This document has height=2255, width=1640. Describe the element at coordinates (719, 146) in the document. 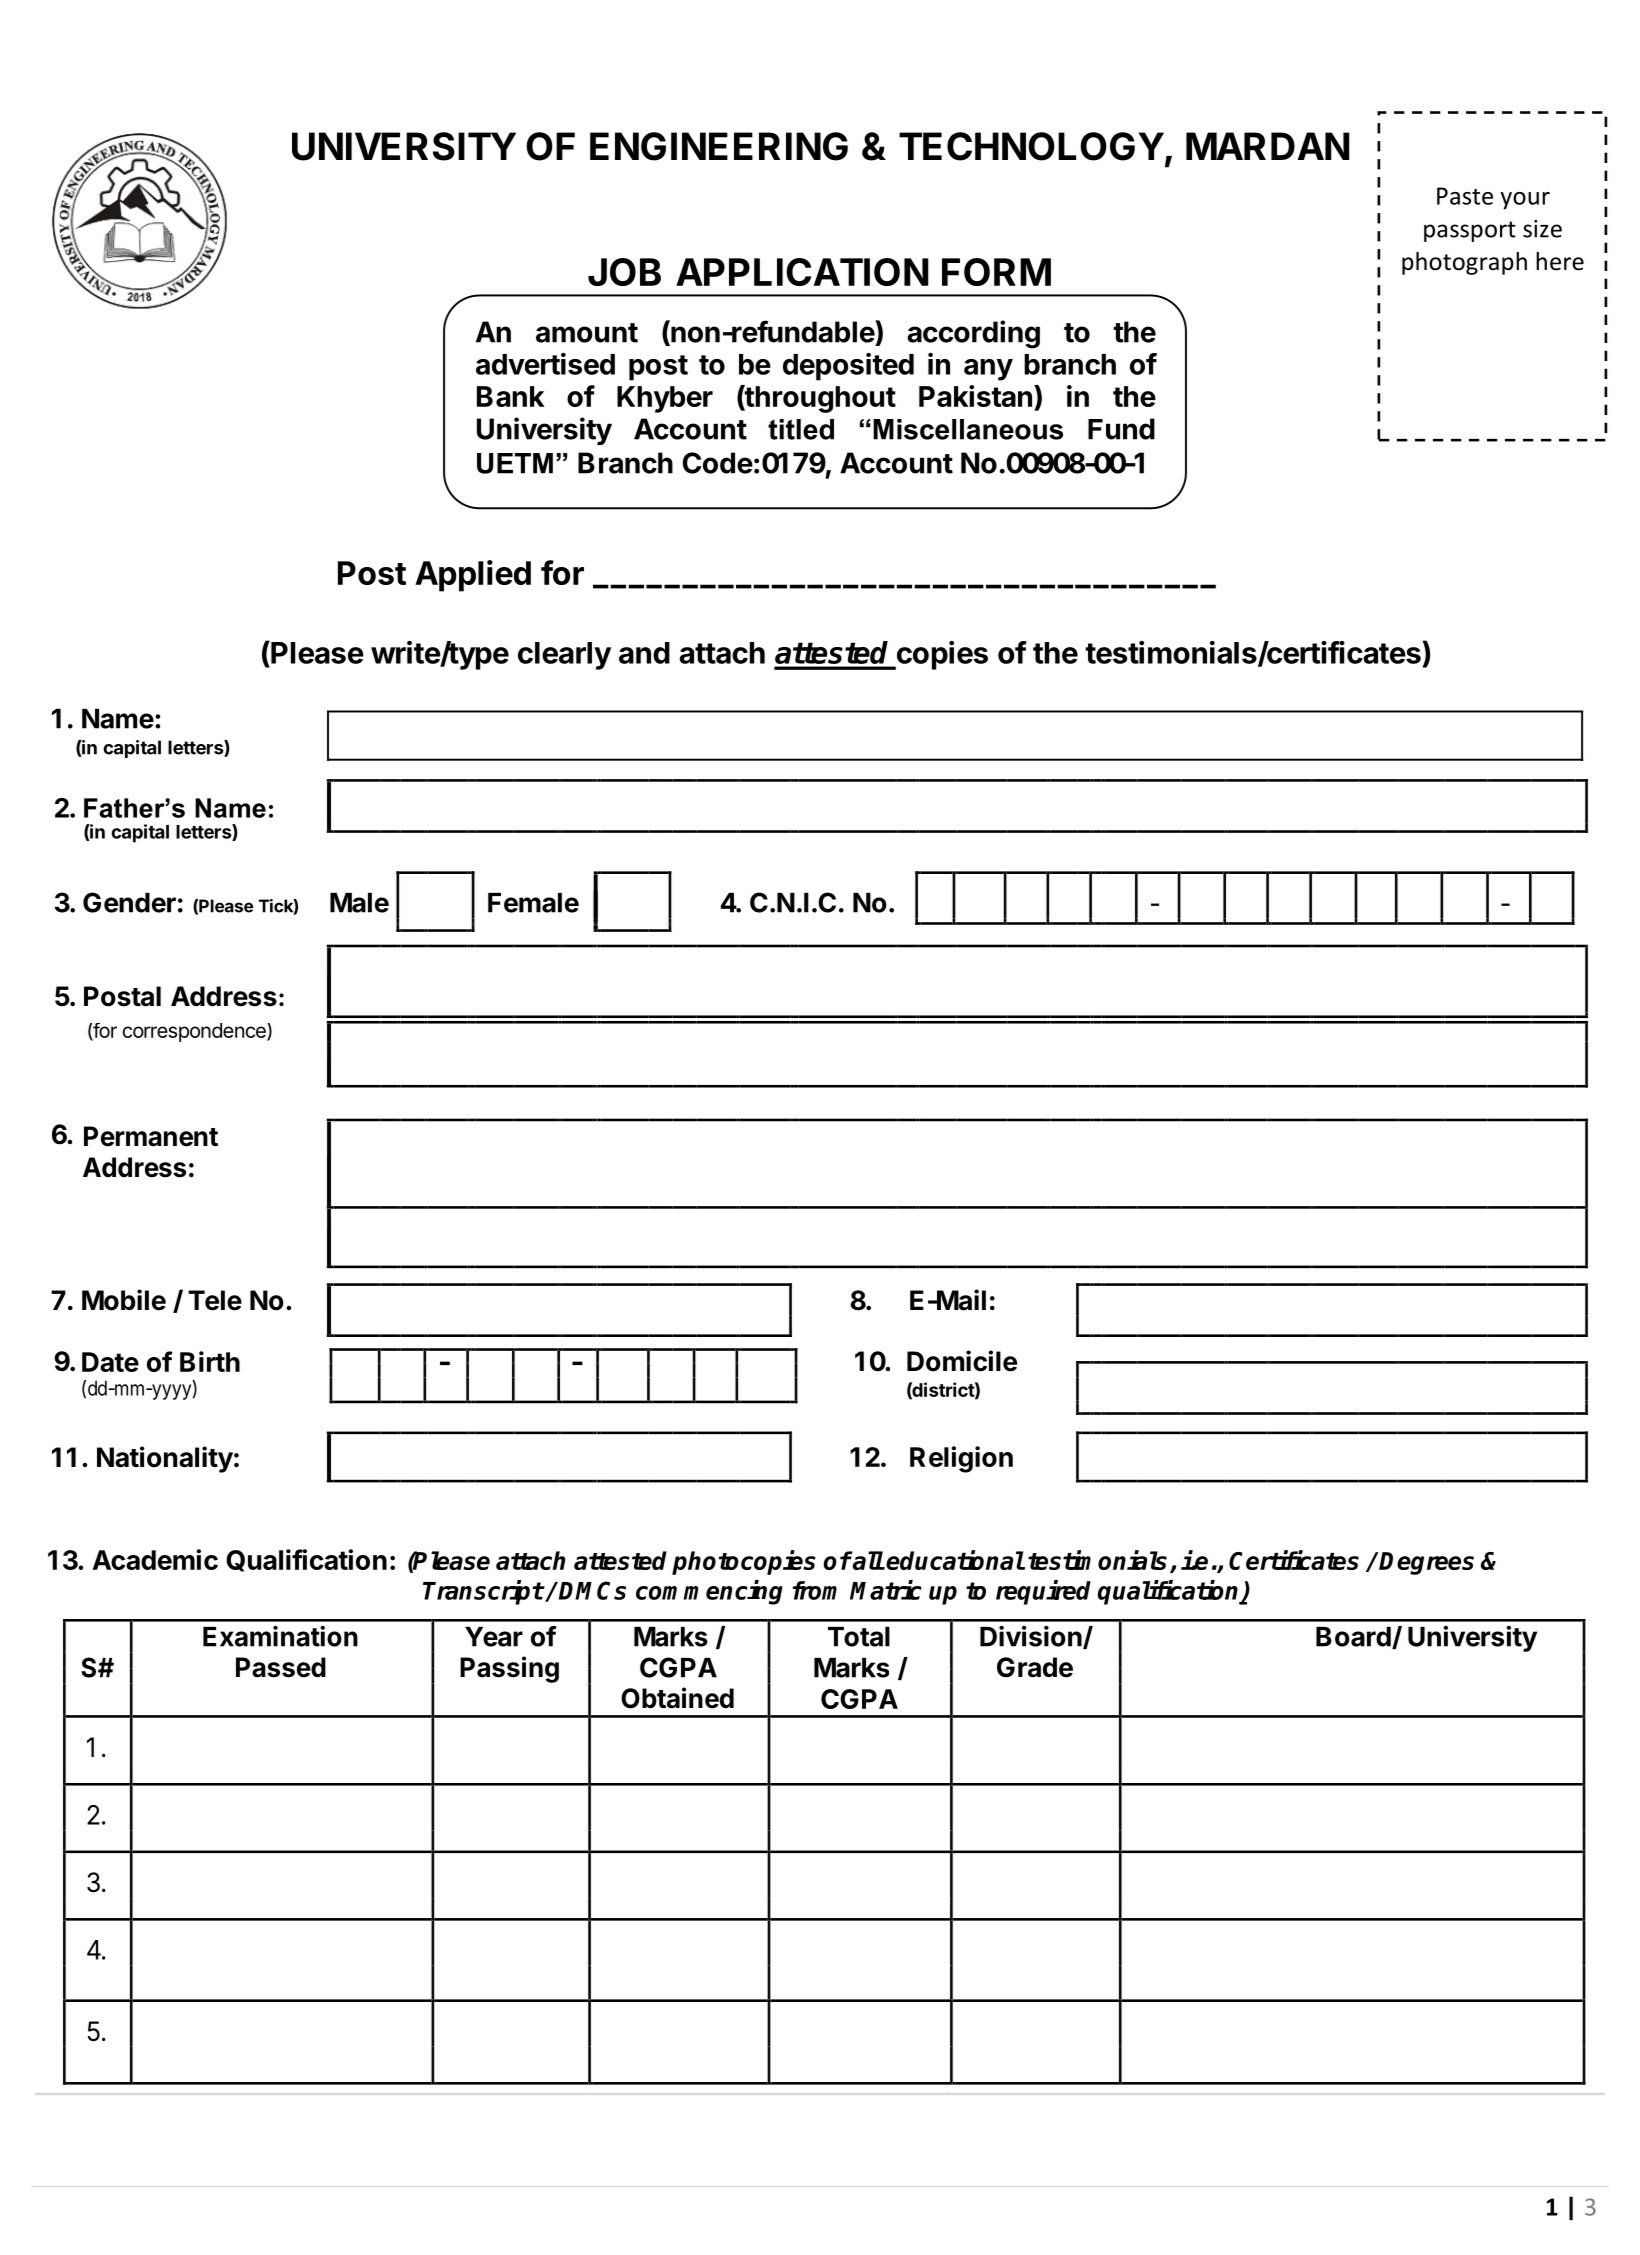

I see `ENGINEERING` at that location.
